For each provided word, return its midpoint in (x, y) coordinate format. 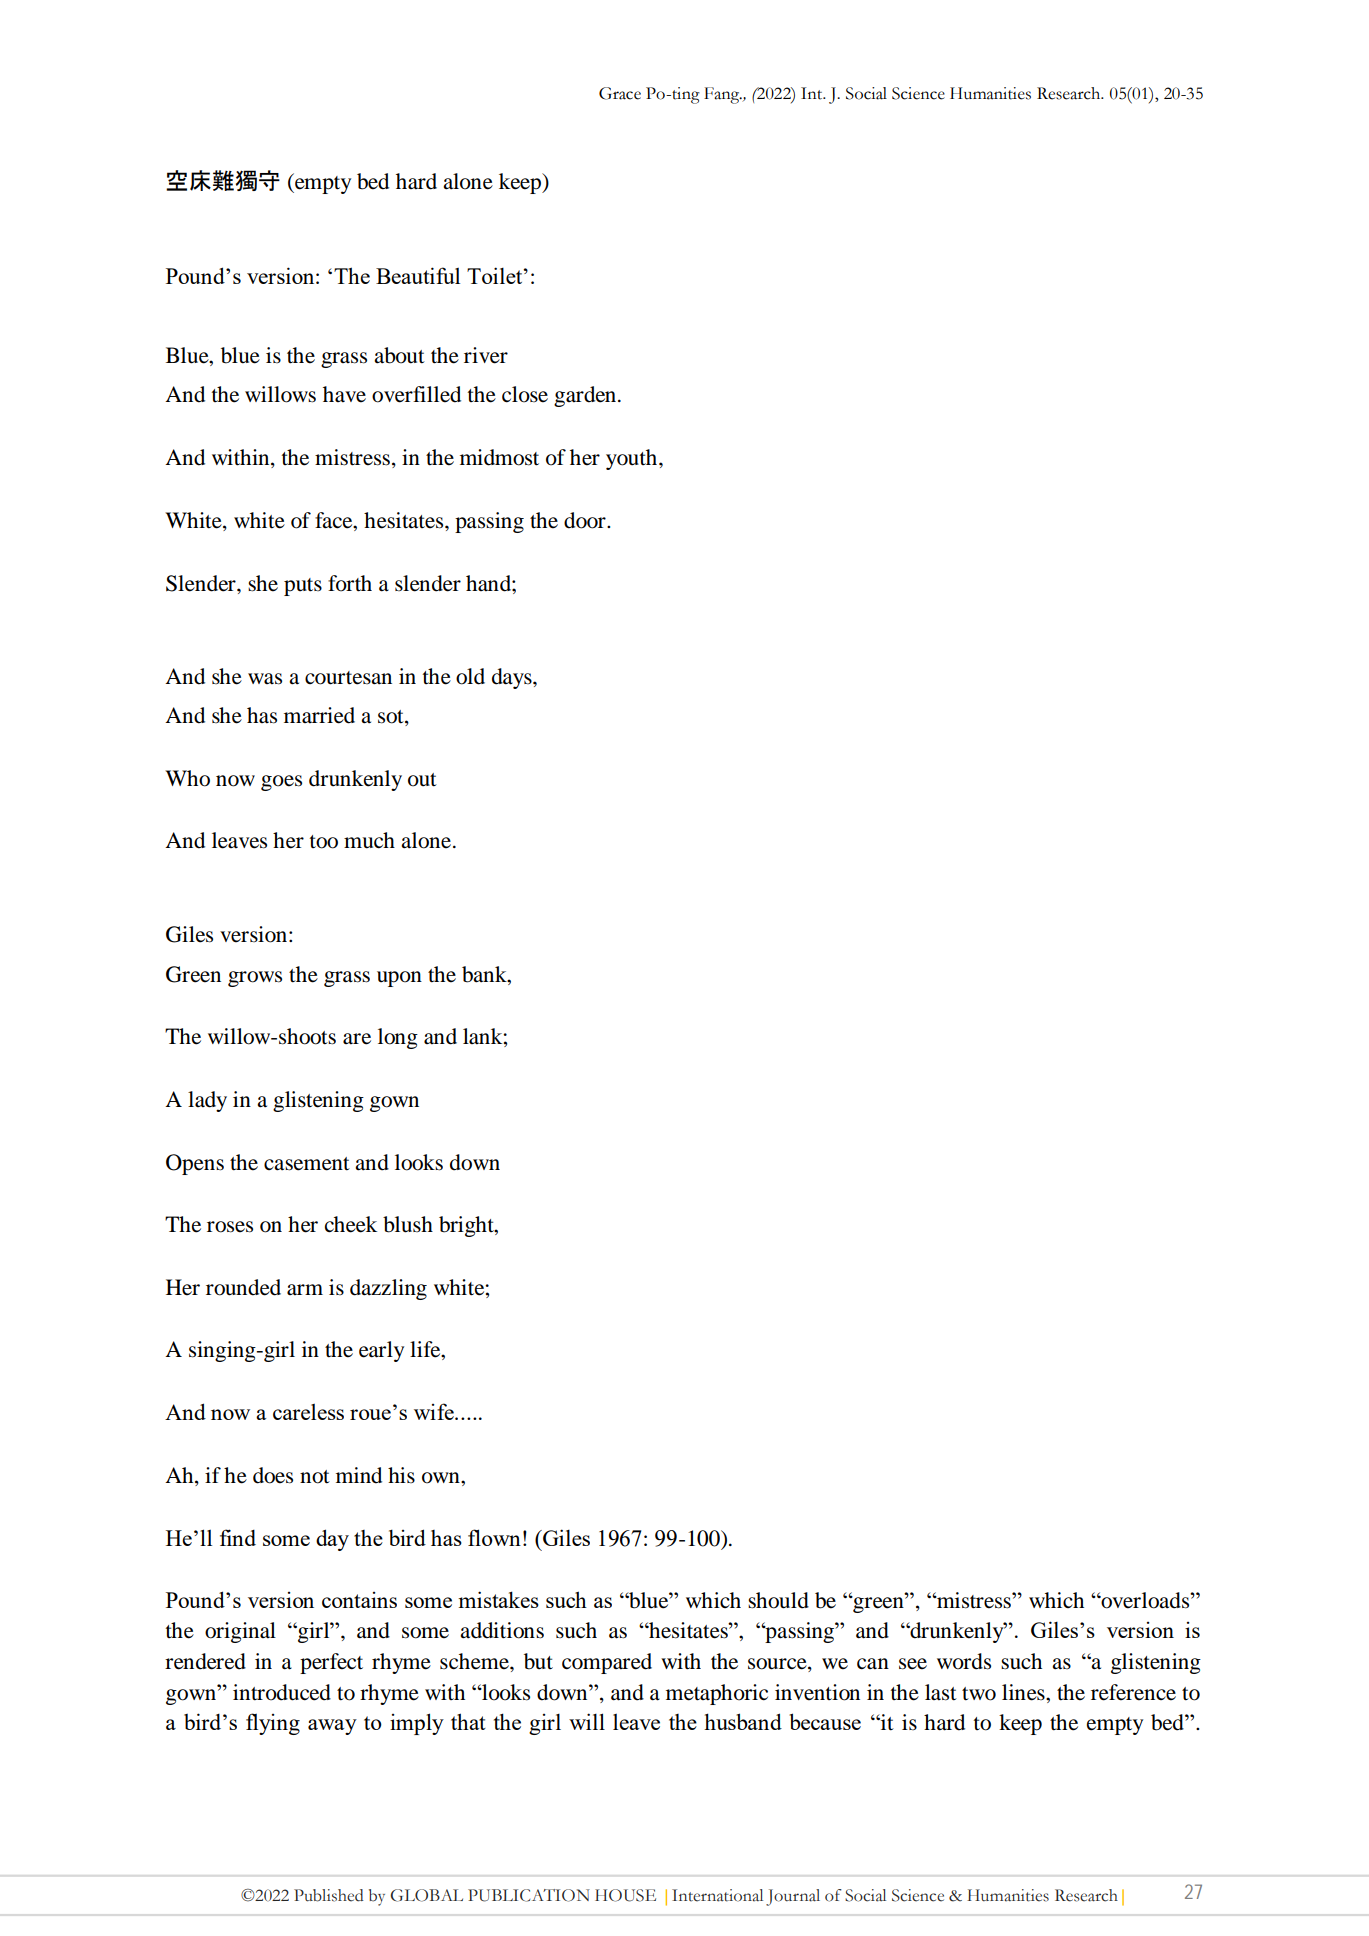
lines (1024, 1692)
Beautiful (418, 275)
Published (328, 1895)
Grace (620, 93)
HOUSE (625, 1895)
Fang (723, 95)
